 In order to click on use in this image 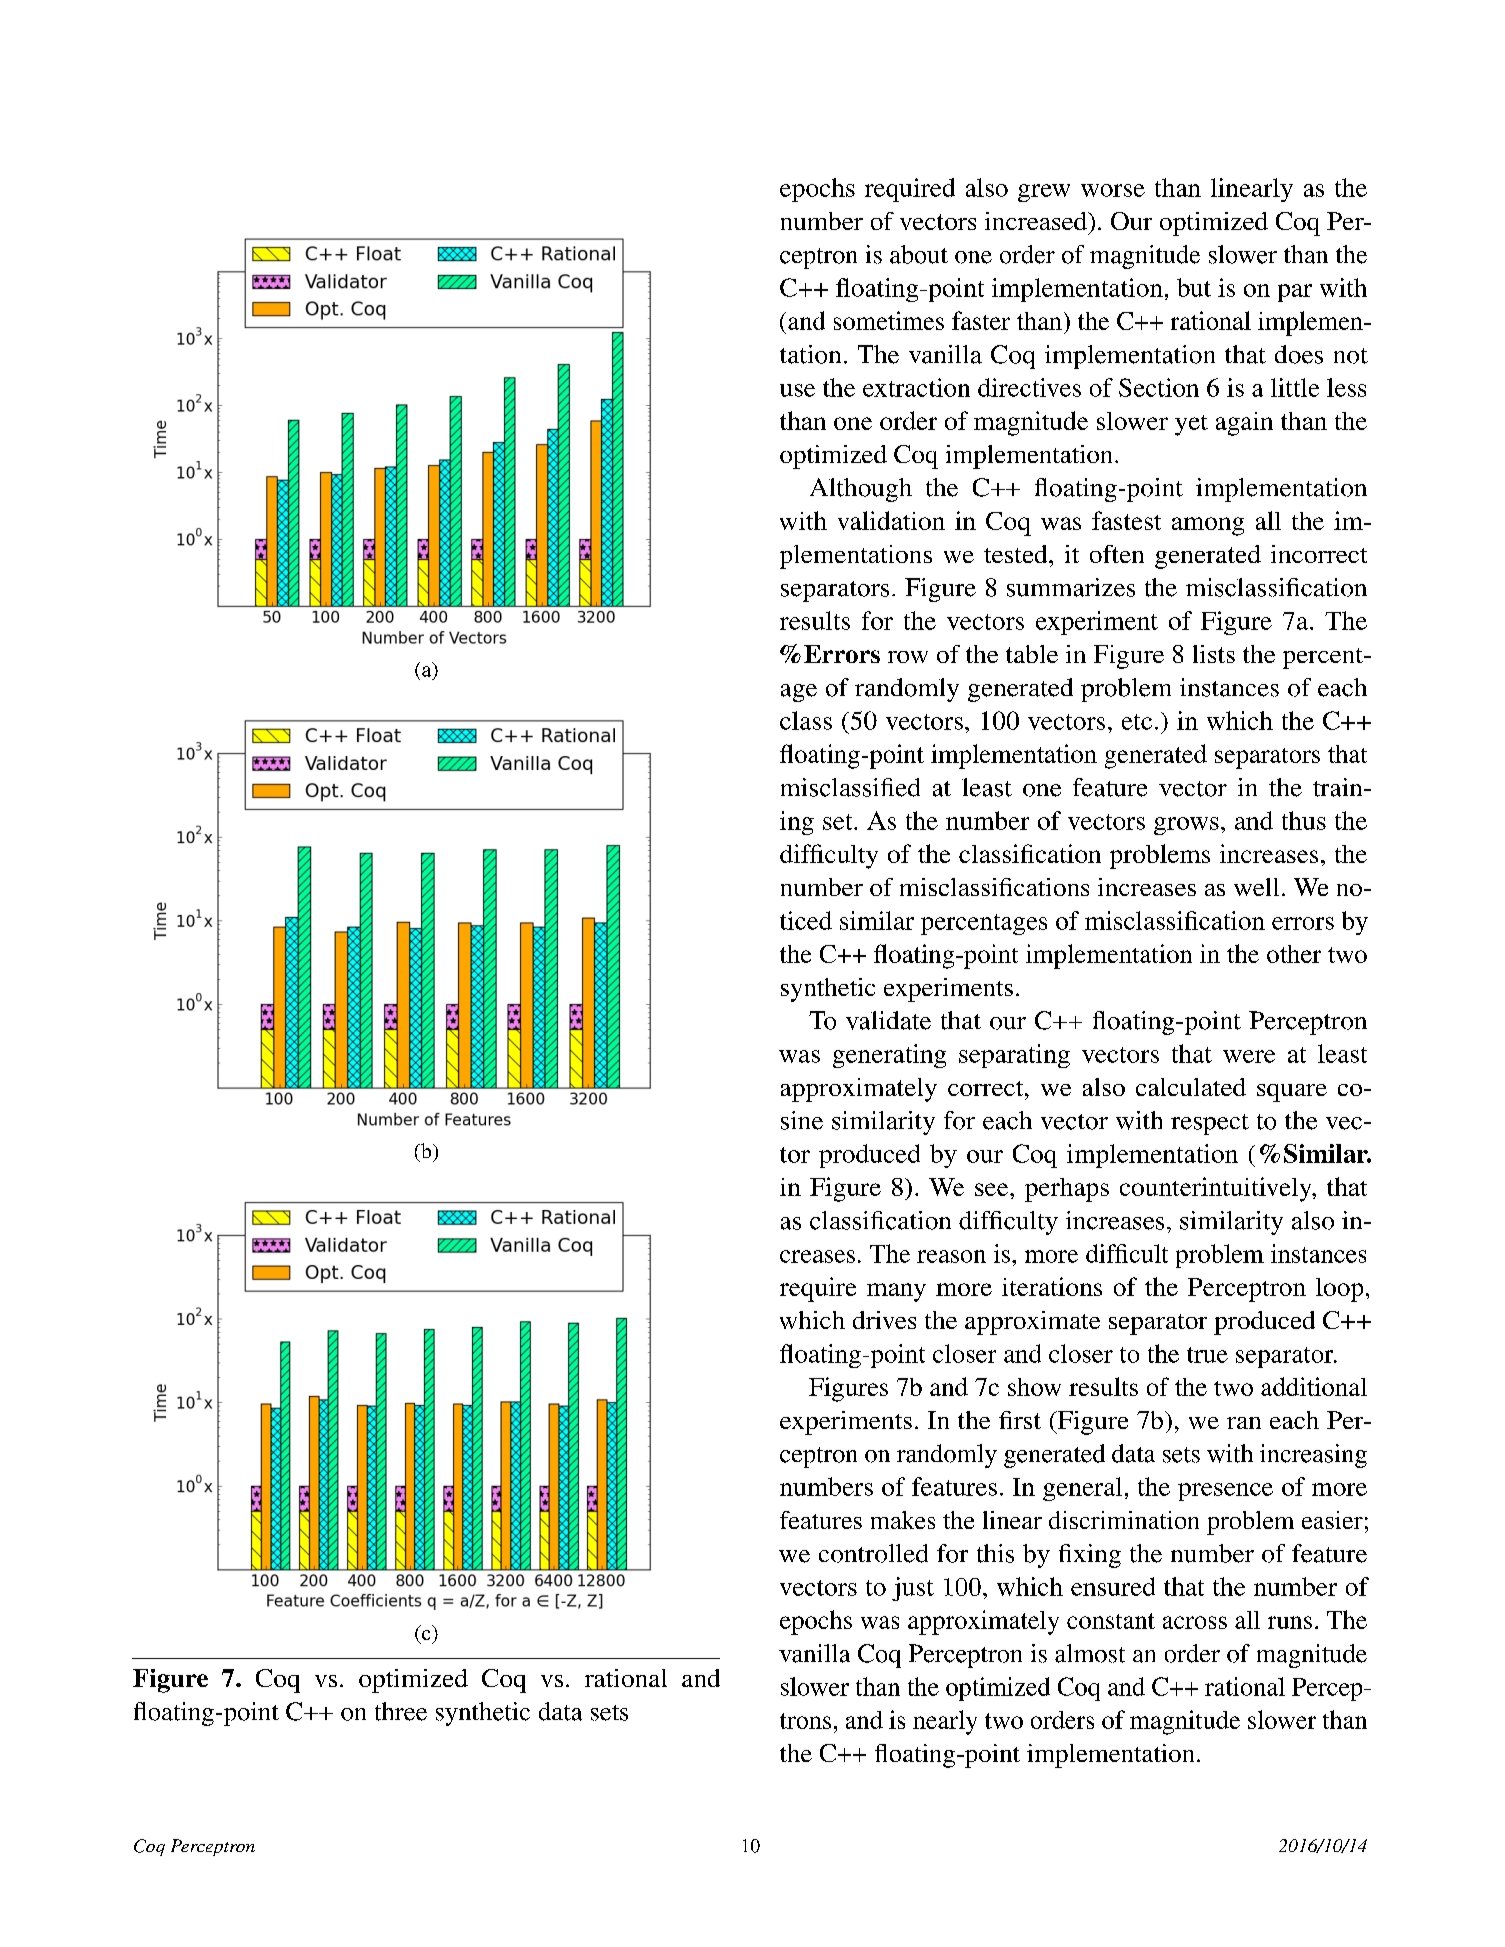, I will do `click(797, 390)`.
